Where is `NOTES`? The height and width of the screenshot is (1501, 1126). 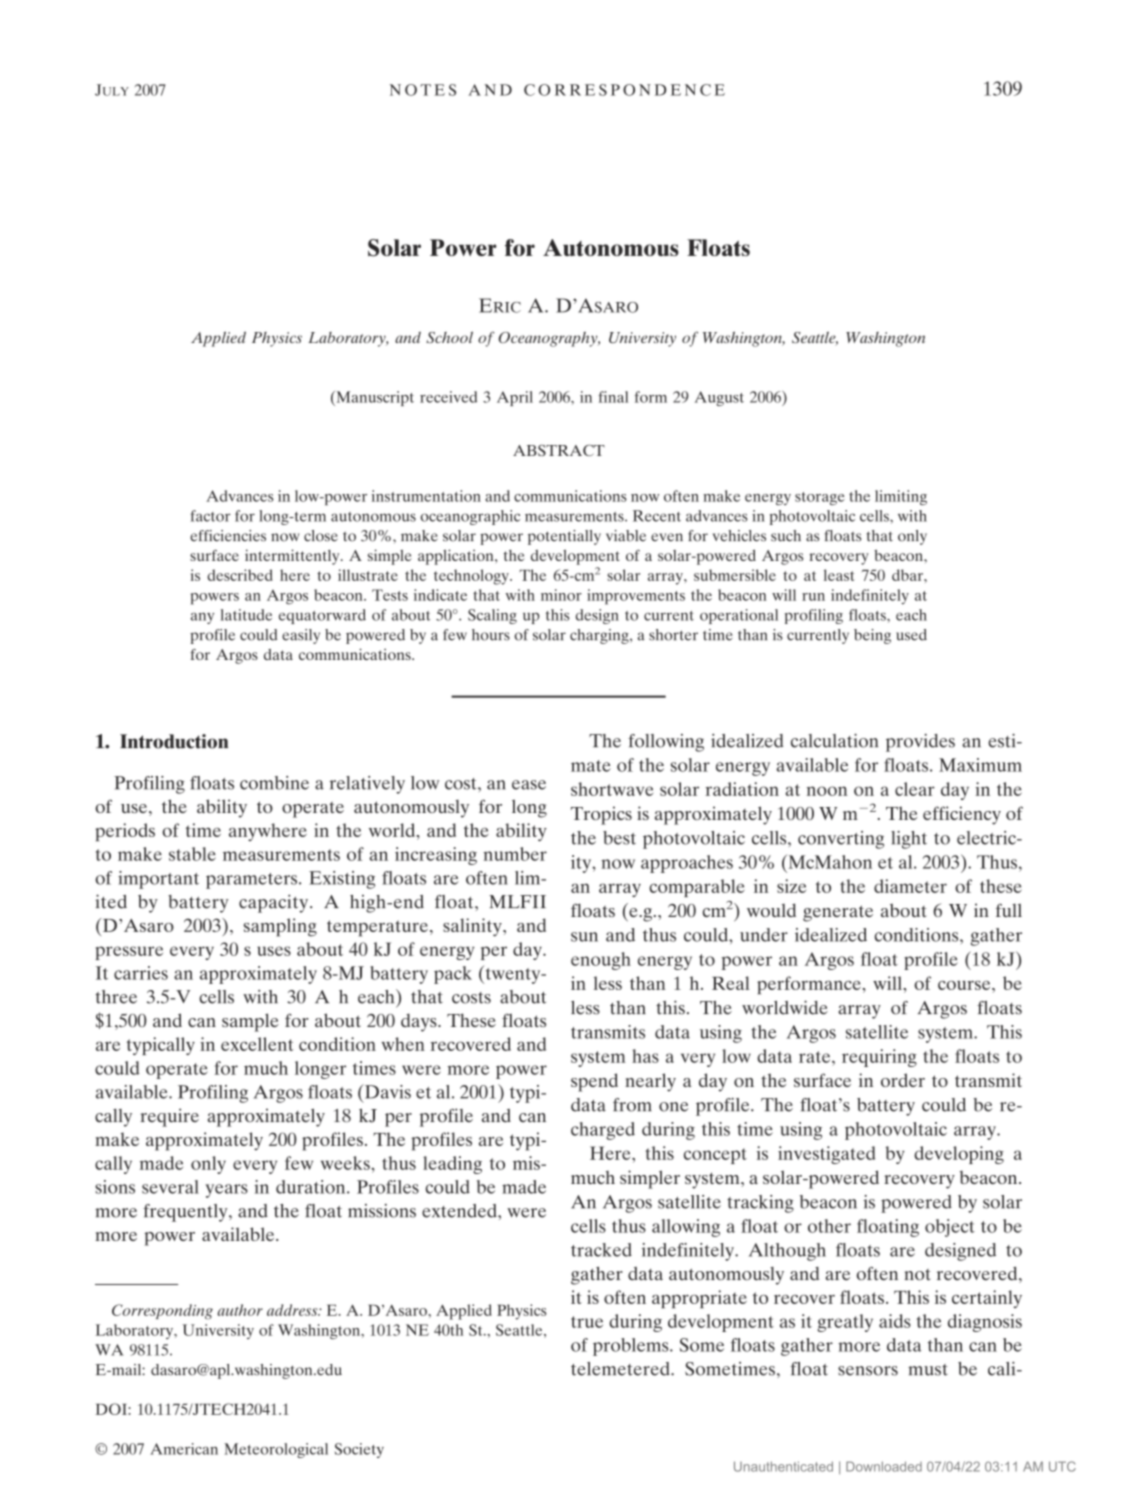 NOTES is located at coordinates (423, 90).
